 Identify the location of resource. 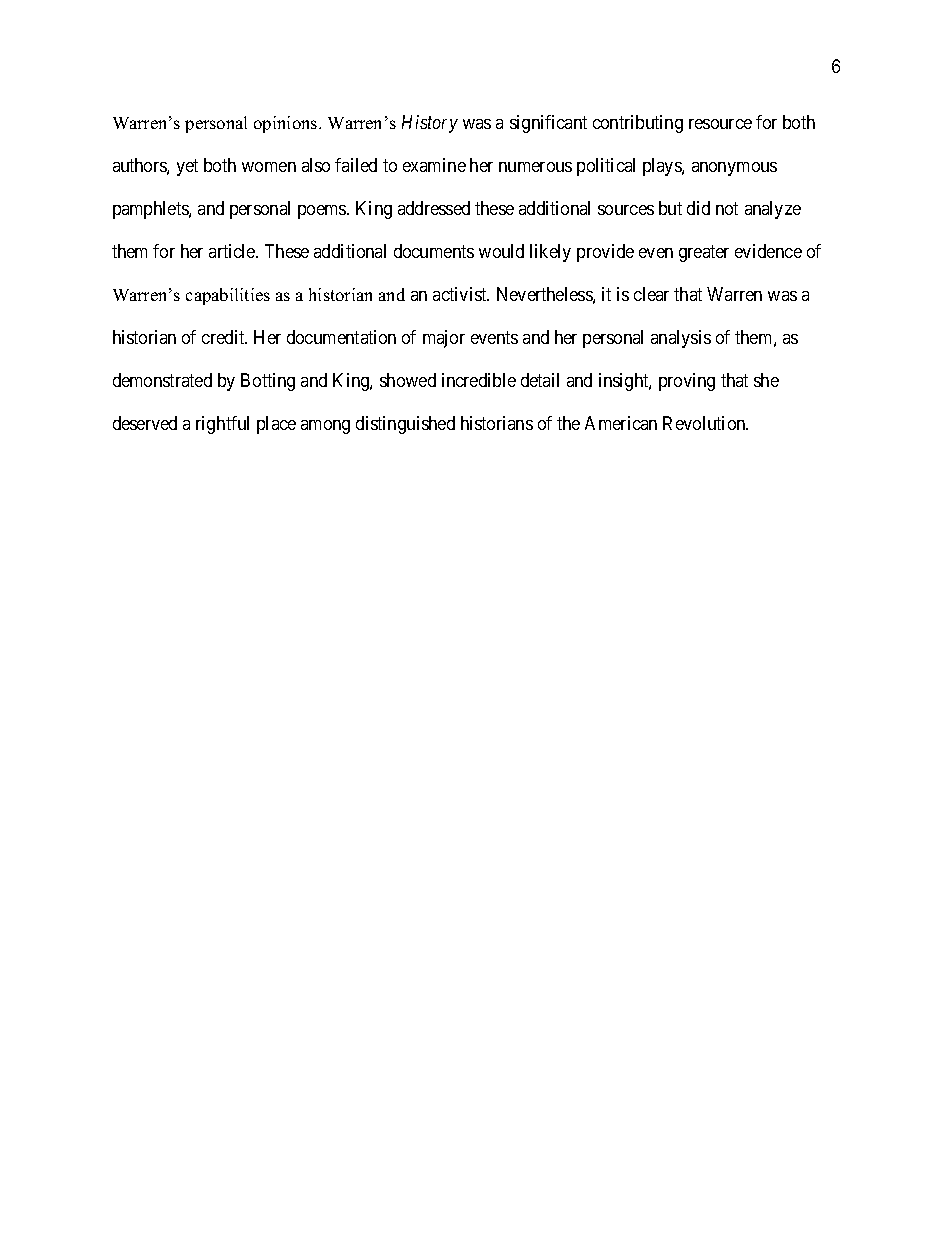
(720, 124).
